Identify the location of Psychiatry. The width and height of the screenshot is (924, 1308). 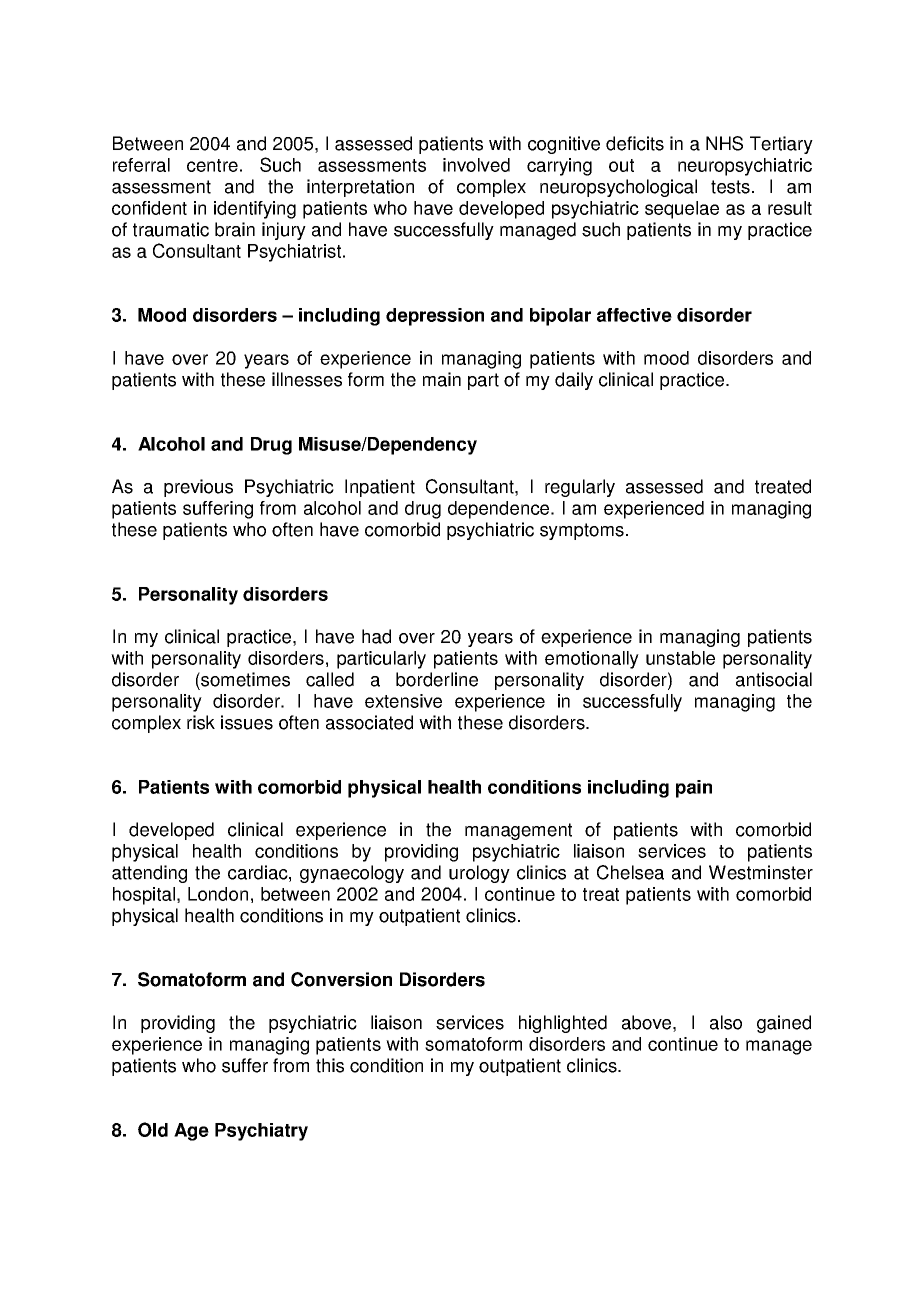
(261, 1132).
